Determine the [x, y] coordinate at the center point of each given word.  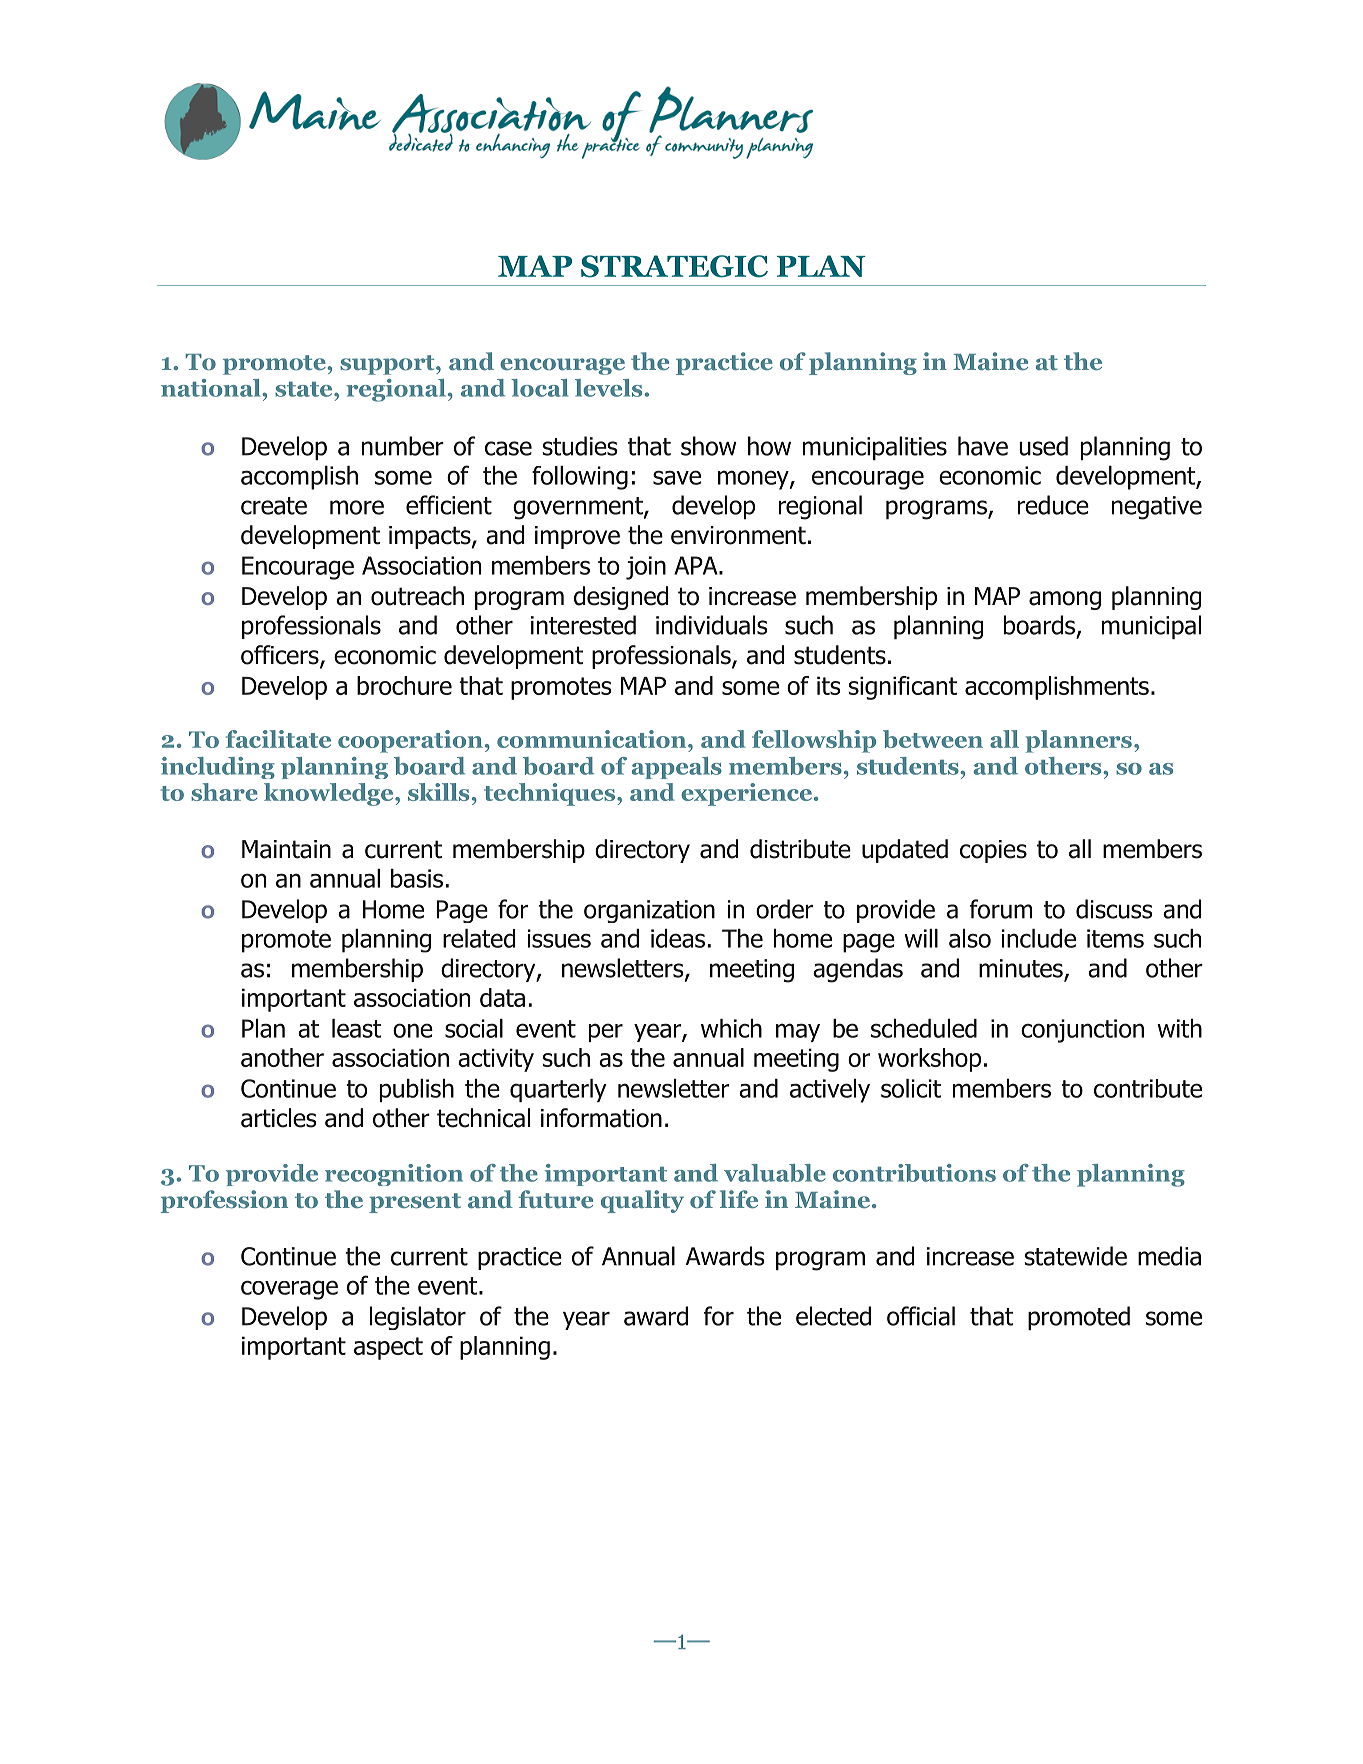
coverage [289, 1290]
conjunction [1082, 1031]
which [731, 1028]
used [1043, 446]
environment [738, 535]
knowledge [330, 794]
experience [746, 794]
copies [993, 851]
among [1065, 600]
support [388, 365]
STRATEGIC [674, 266]
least [356, 1028]
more [357, 507]
